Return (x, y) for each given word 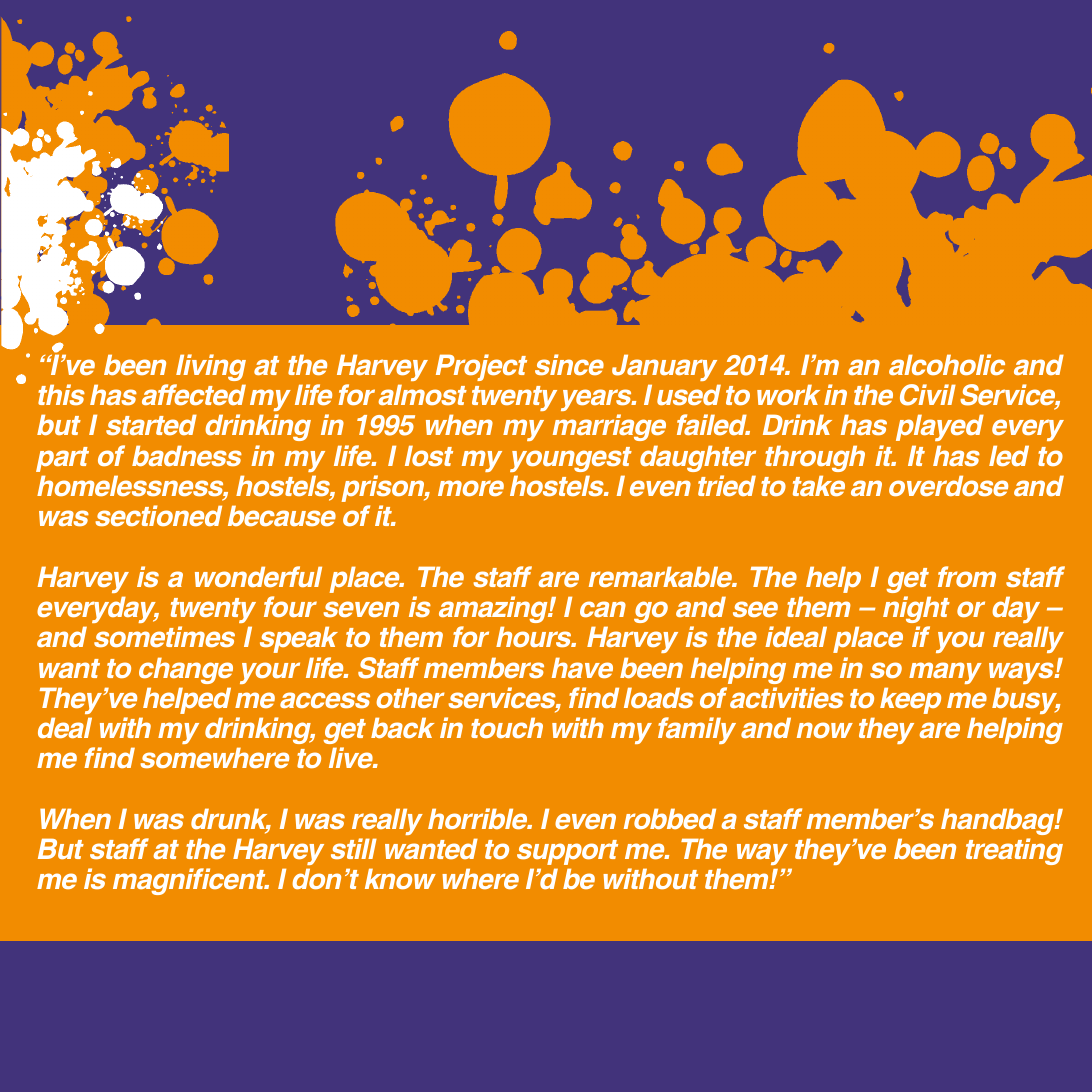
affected (194, 394)
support (567, 852)
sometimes (164, 636)
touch (507, 727)
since (569, 364)
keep (910, 700)
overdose (948, 485)
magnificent (190, 881)
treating (1014, 851)
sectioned (158, 515)
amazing (494, 609)
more (471, 488)
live (352, 757)
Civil (928, 395)
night (916, 609)
